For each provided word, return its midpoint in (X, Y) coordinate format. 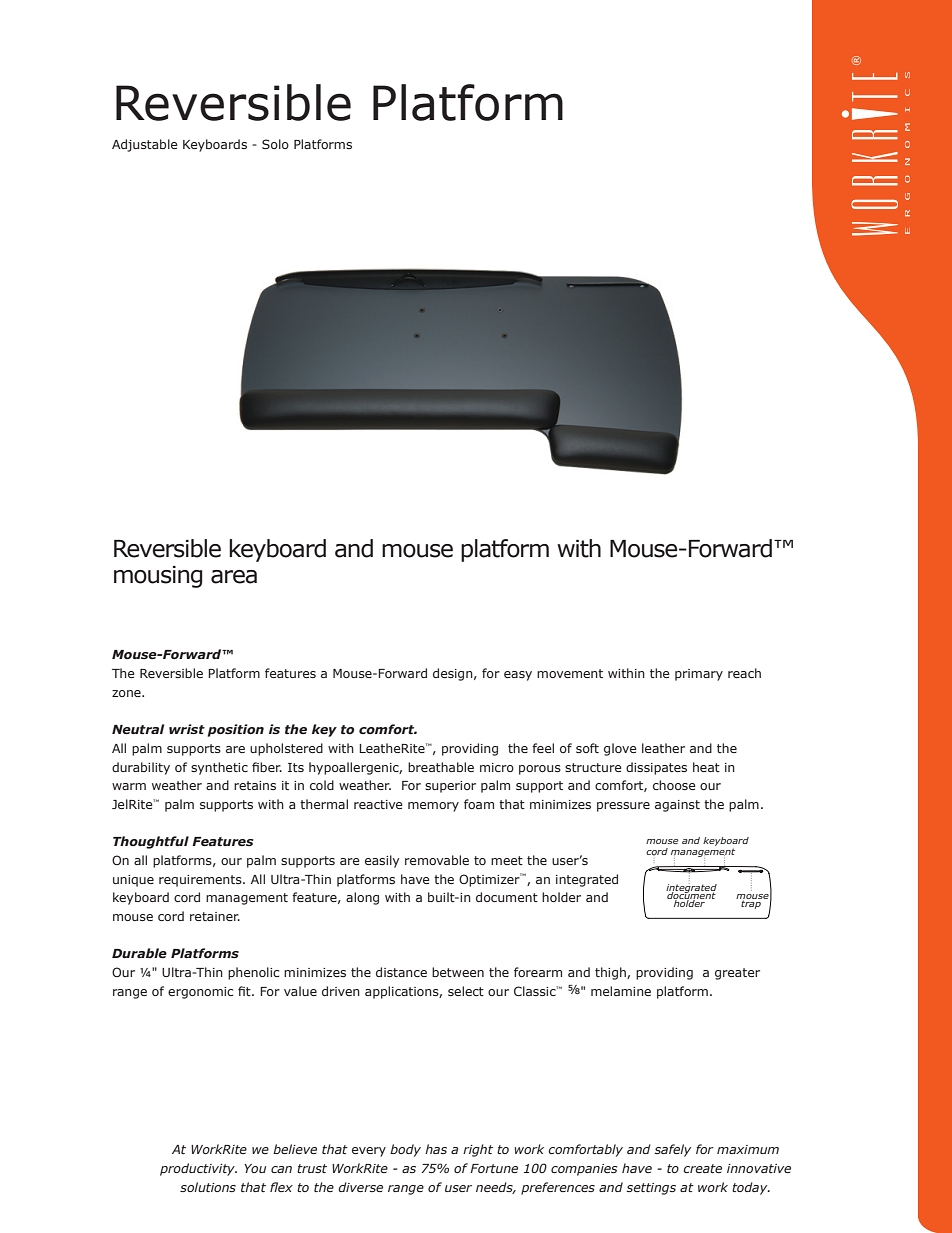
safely (673, 1150)
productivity (198, 1169)
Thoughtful (151, 842)
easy (518, 676)
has (436, 1149)
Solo (275, 144)
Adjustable (145, 145)
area (234, 577)
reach (744, 673)
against (677, 806)
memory (433, 807)
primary (699, 675)
